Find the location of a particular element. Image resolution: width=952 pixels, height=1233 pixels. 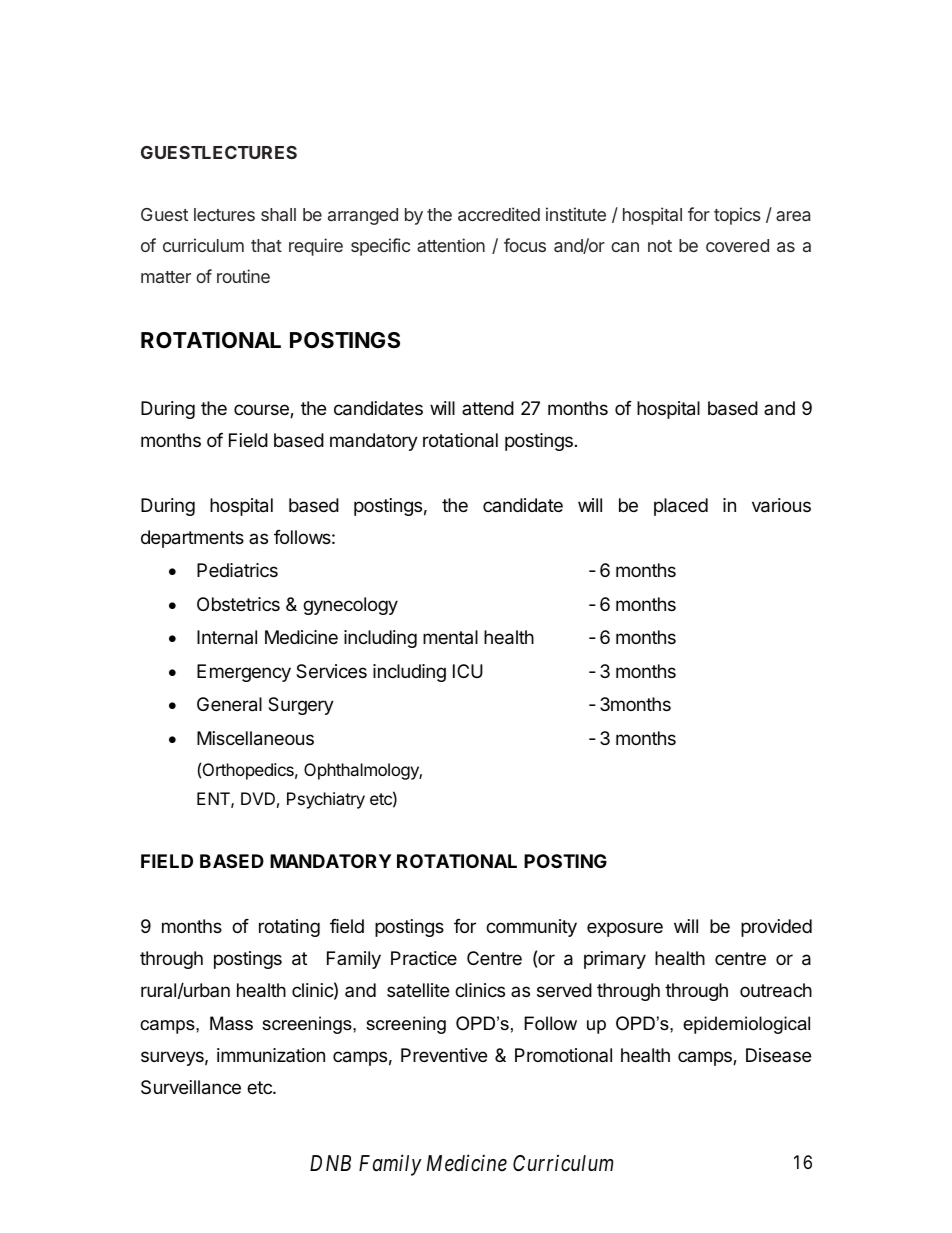

Preventive is located at coordinates (444, 1055).
